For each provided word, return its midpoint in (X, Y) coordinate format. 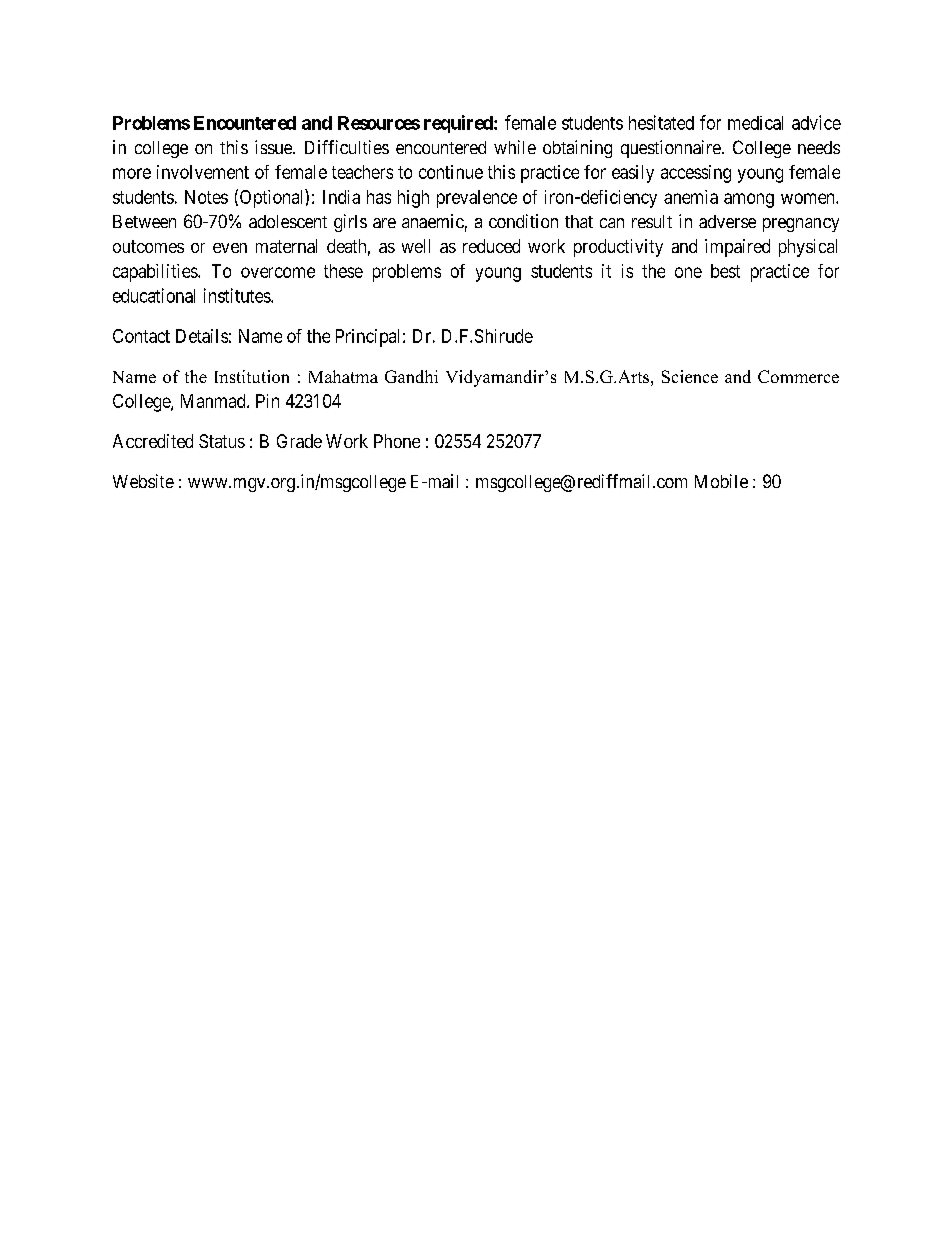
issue (274, 147)
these (343, 271)
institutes (238, 295)
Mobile (721, 481)
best (725, 271)
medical (755, 123)
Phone (397, 441)
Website (143, 481)
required (459, 124)
